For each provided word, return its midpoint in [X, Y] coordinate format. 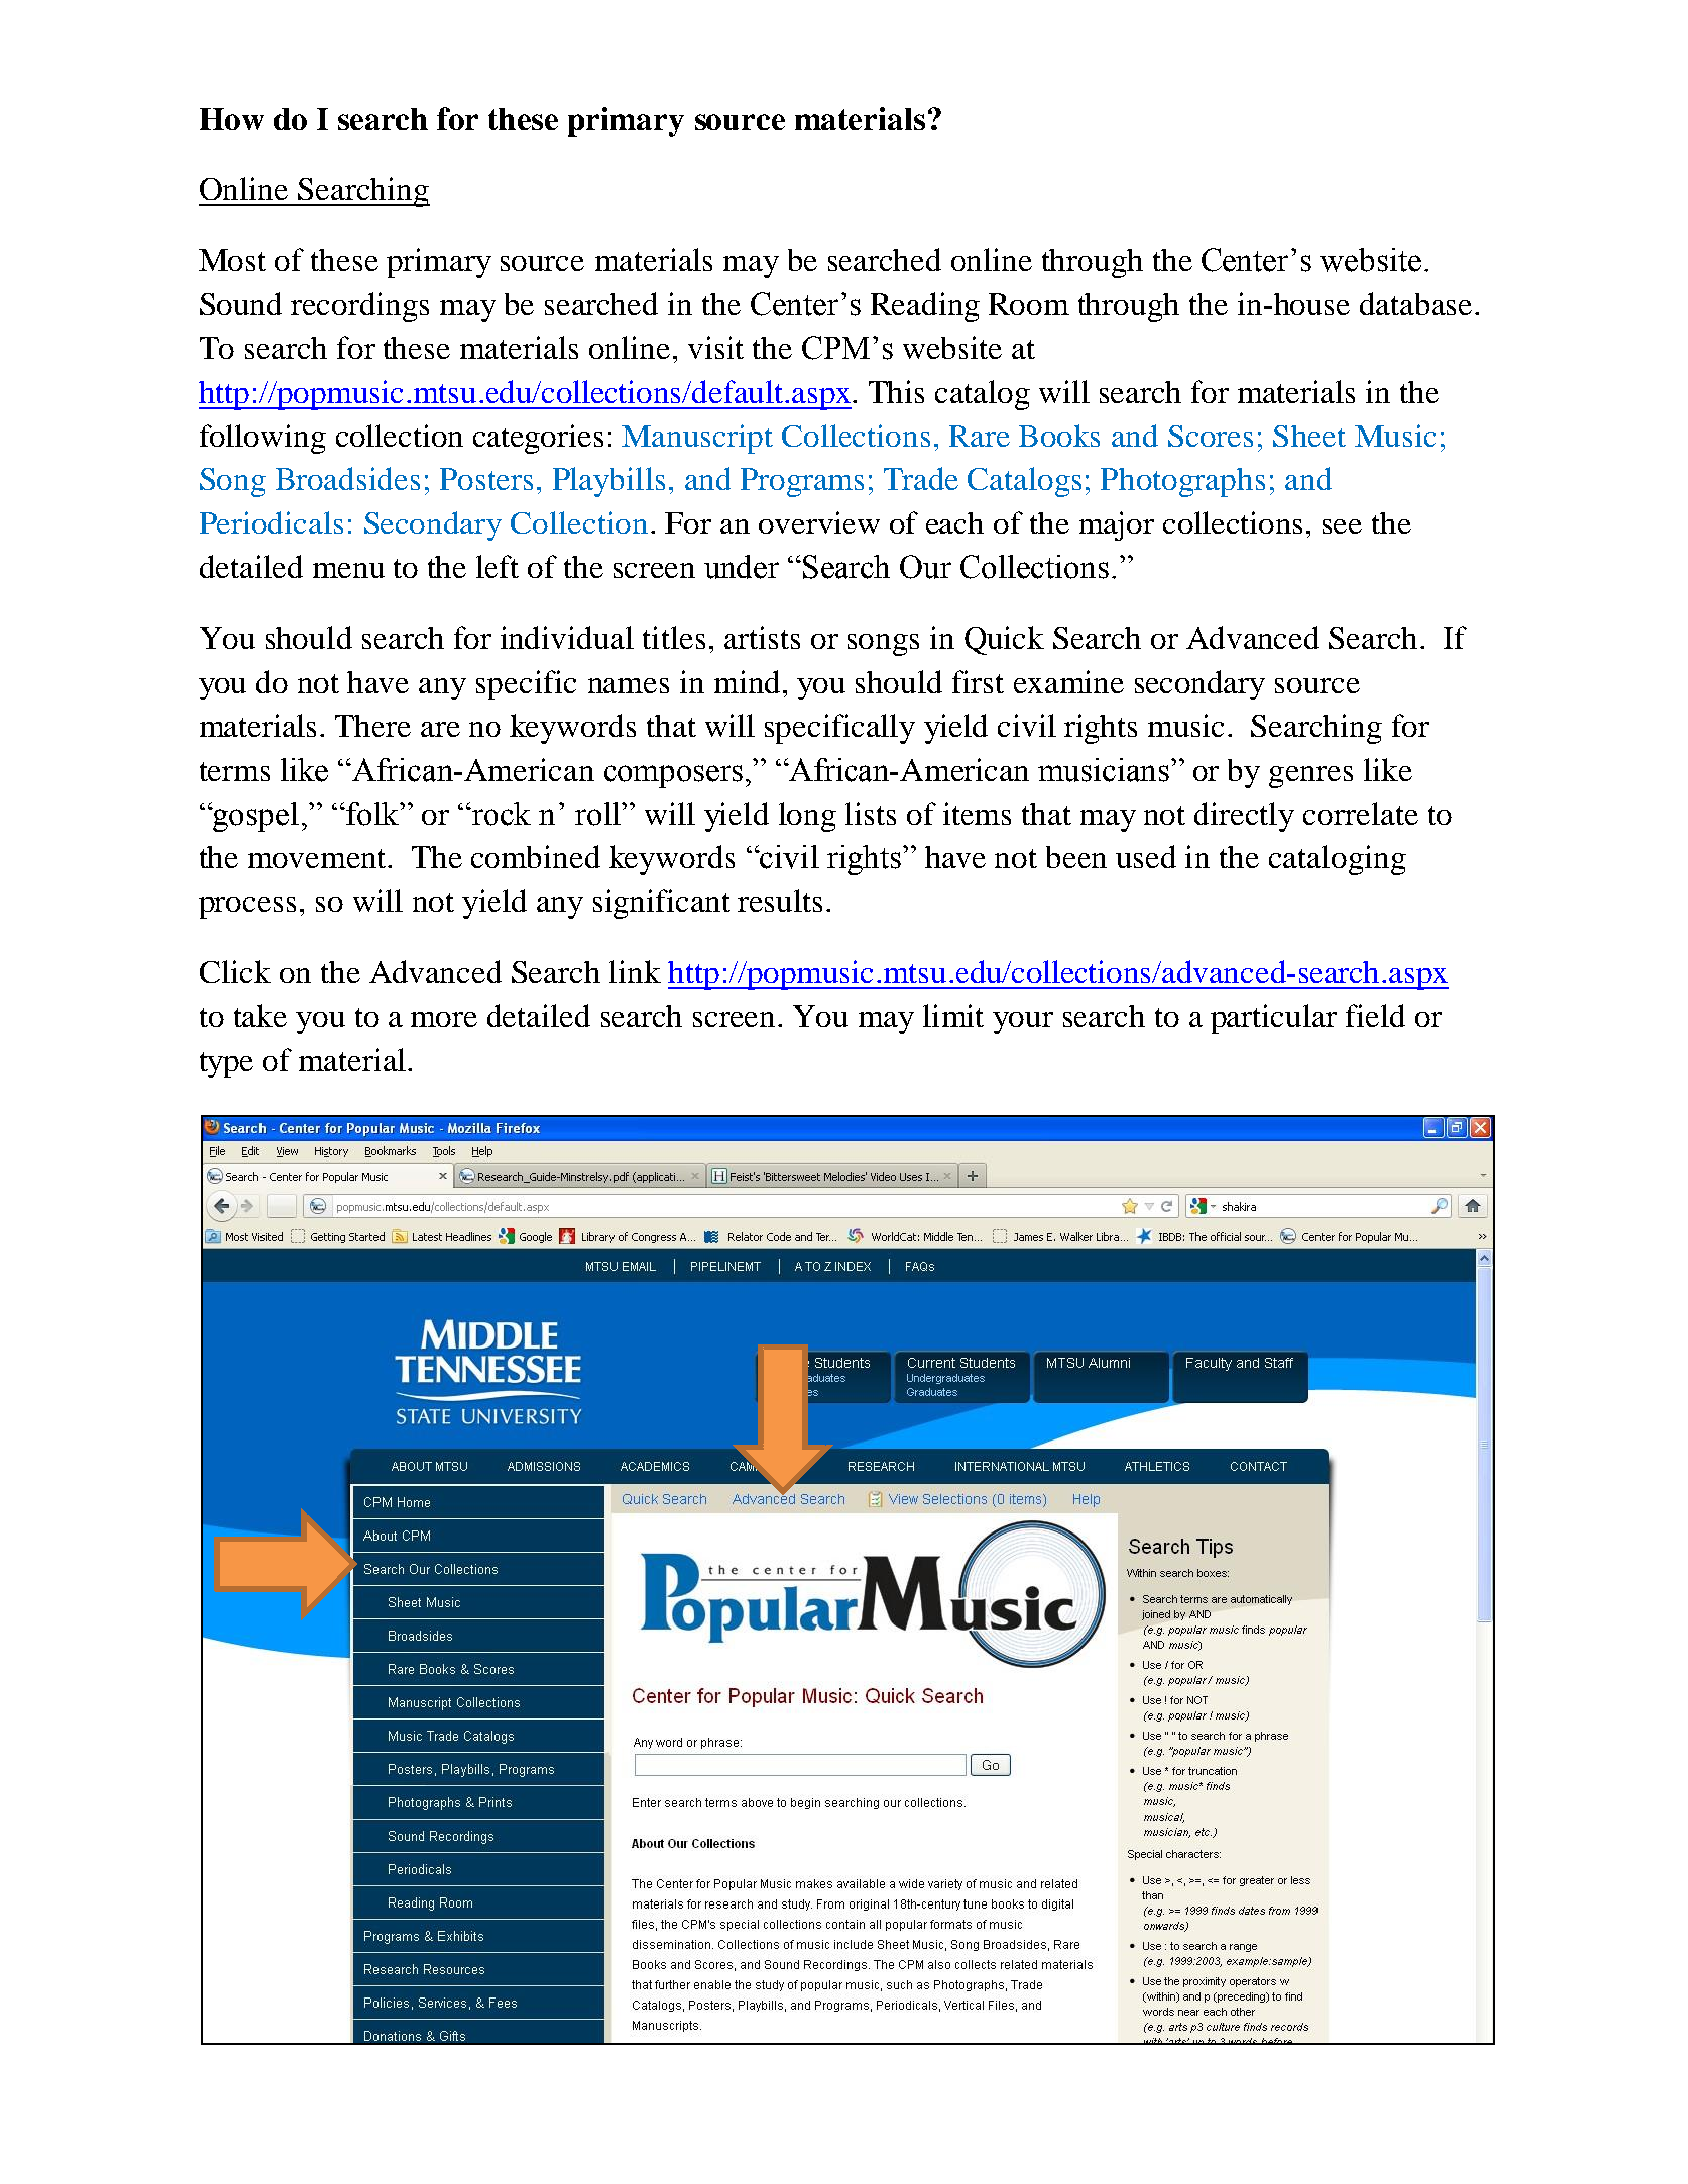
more [444, 1019]
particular [1274, 1019]
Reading [925, 307]
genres [1311, 777]
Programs [802, 482]
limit [953, 1015]
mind [747, 681]
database [1416, 303]
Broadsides [348, 478]
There [373, 726]
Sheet [1309, 436]
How [232, 119]
